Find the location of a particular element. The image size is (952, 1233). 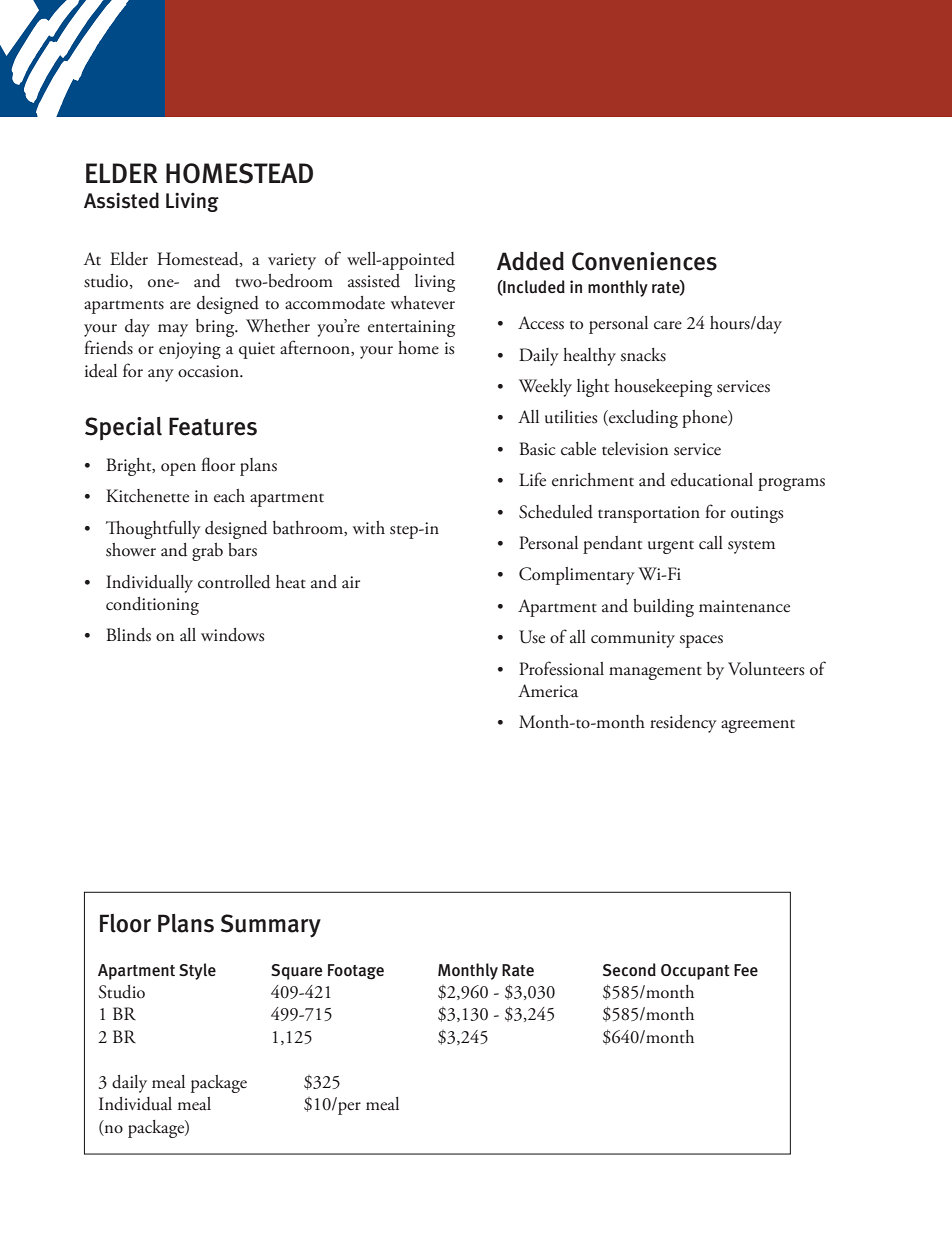

Conveniences is located at coordinates (644, 261).
